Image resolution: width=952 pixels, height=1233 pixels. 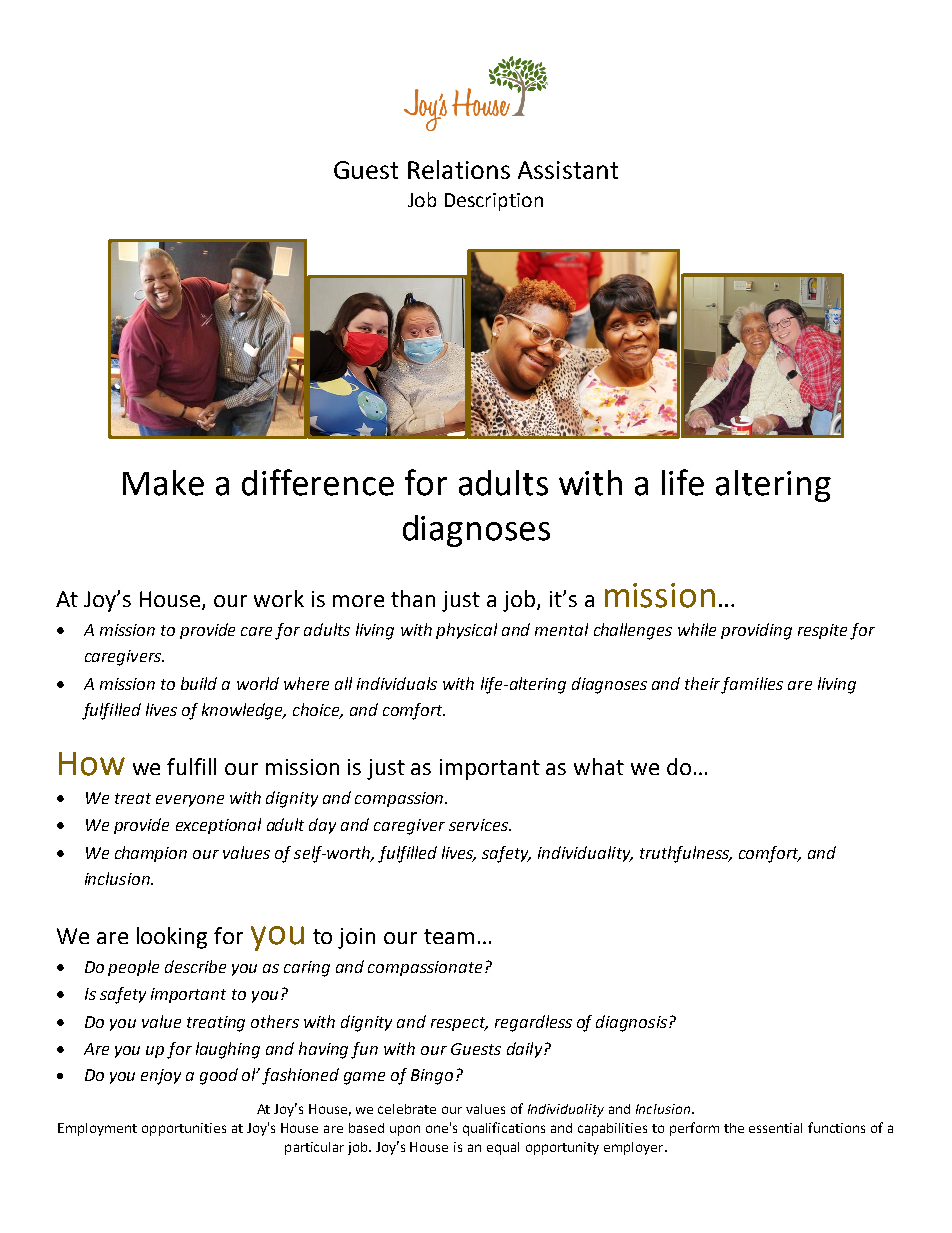 What do you see at coordinates (568, 170) in the document?
I see `Assistant` at bounding box center [568, 170].
